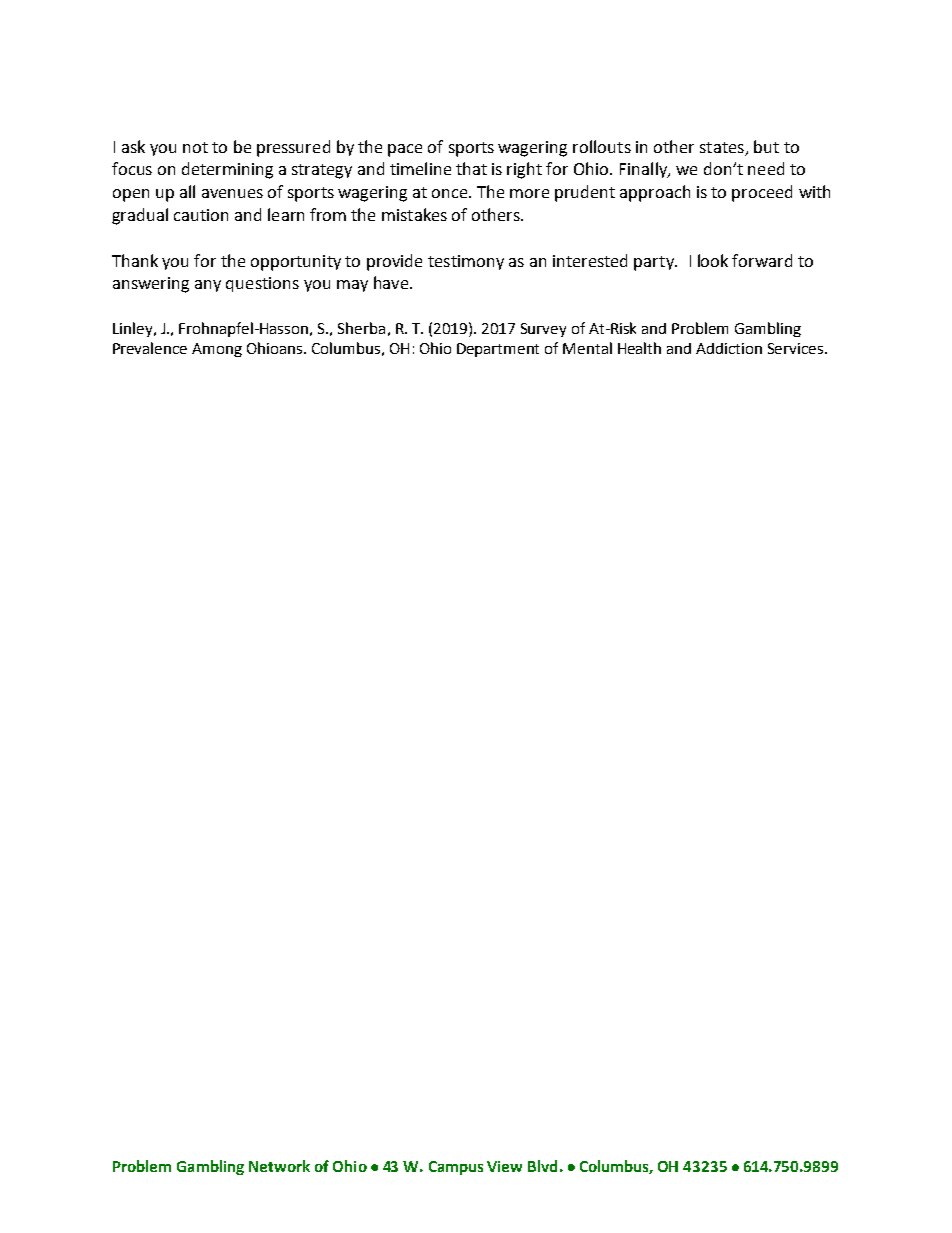  What do you see at coordinates (217, 350) in the document?
I see `Among` at bounding box center [217, 350].
